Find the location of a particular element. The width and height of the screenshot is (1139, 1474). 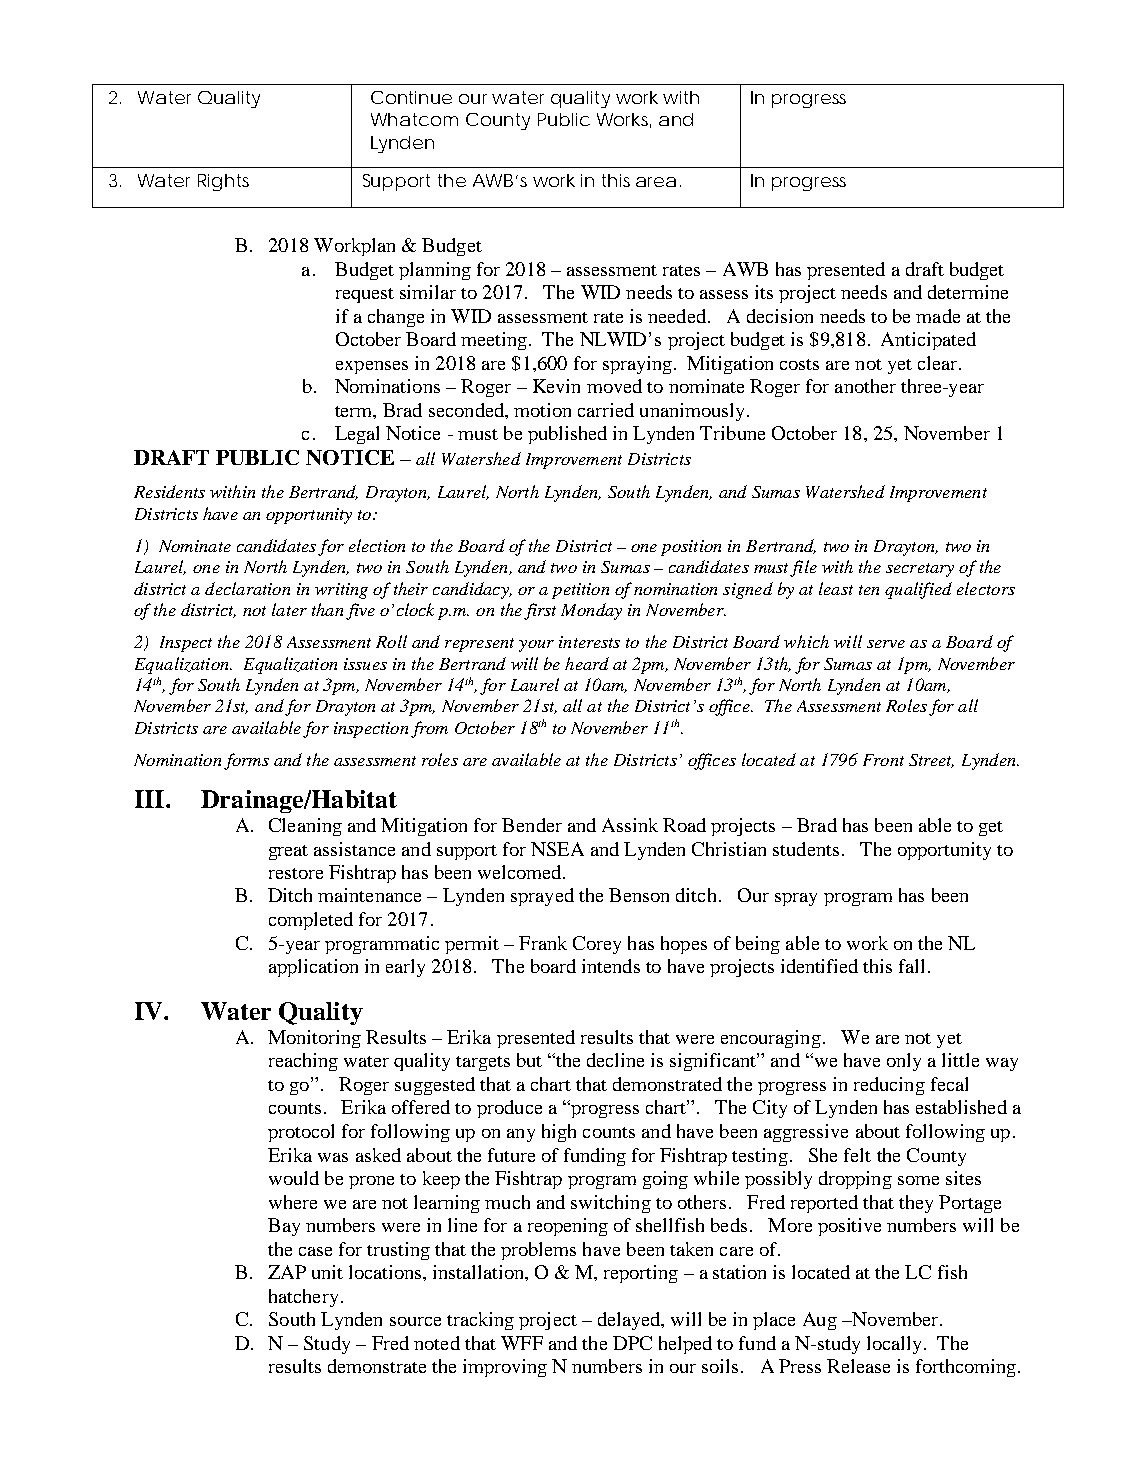

secretary is located at coordinates (920, 570).
